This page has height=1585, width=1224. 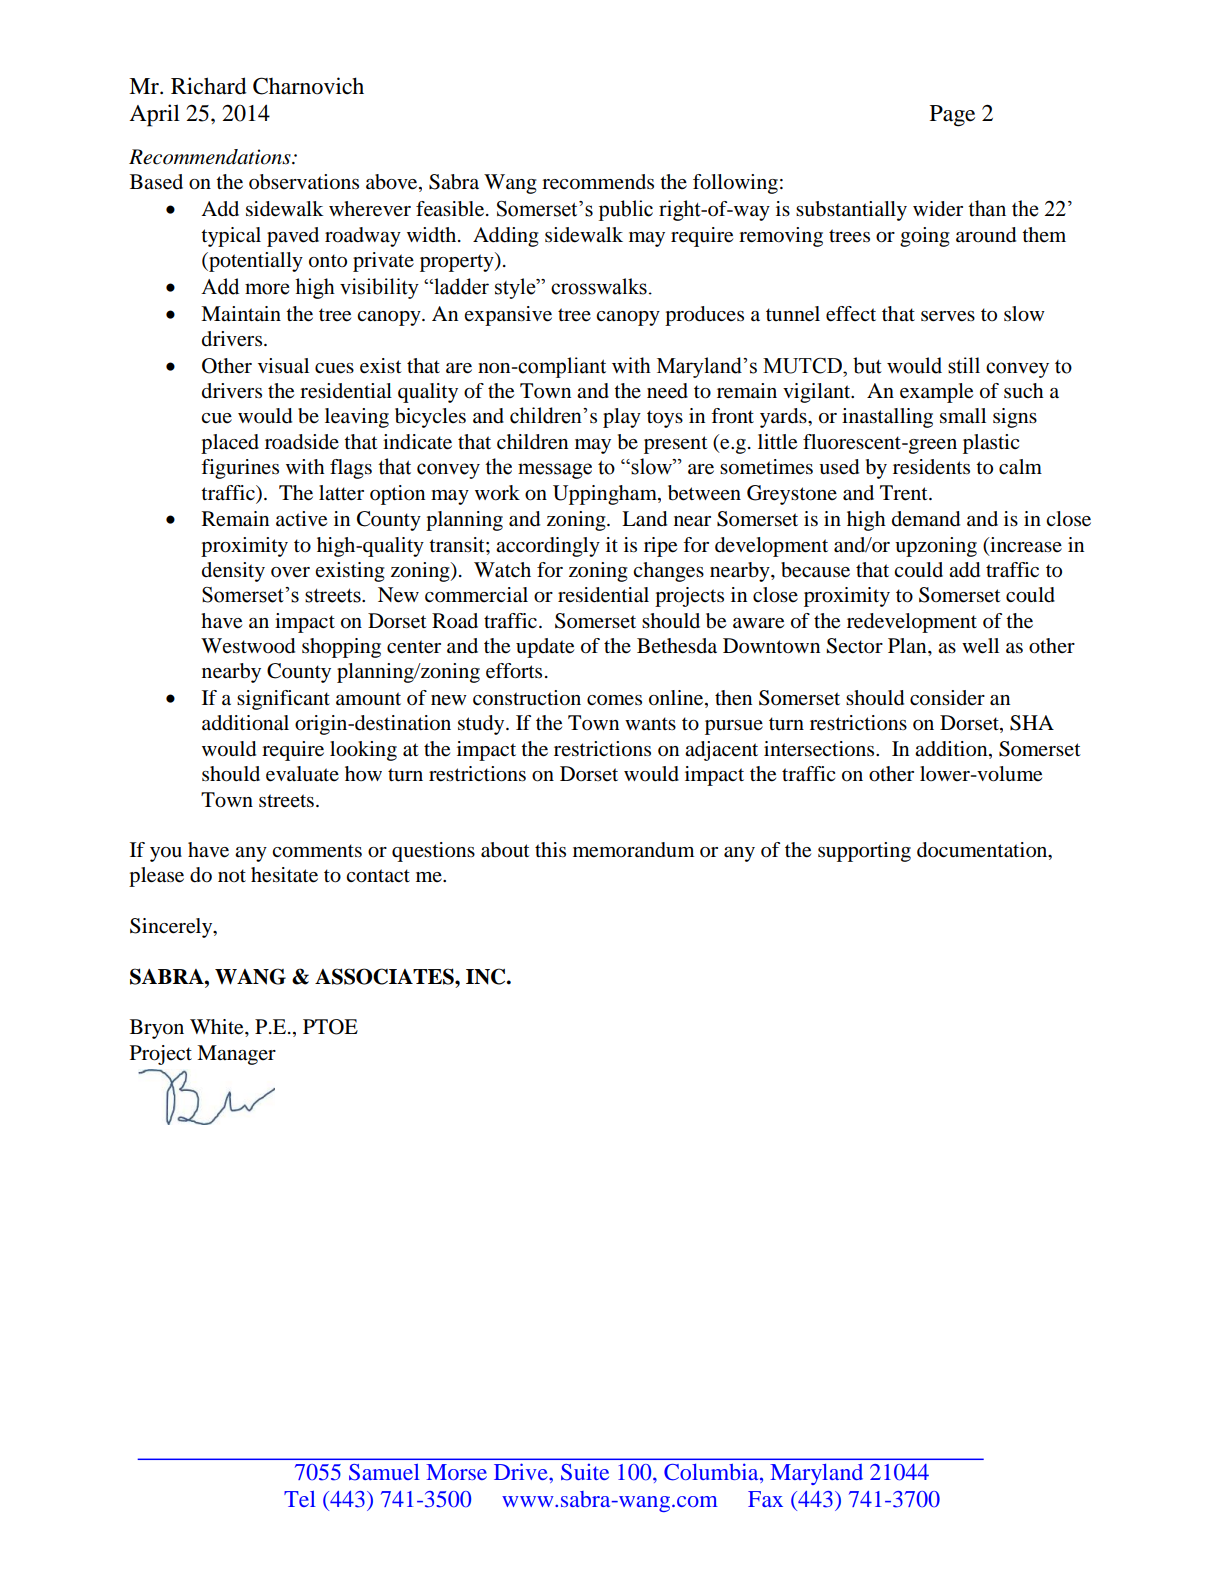 What do you see at coordinates (952, 116) in the page?
I see `Page` at bounding box center [952, 116].
